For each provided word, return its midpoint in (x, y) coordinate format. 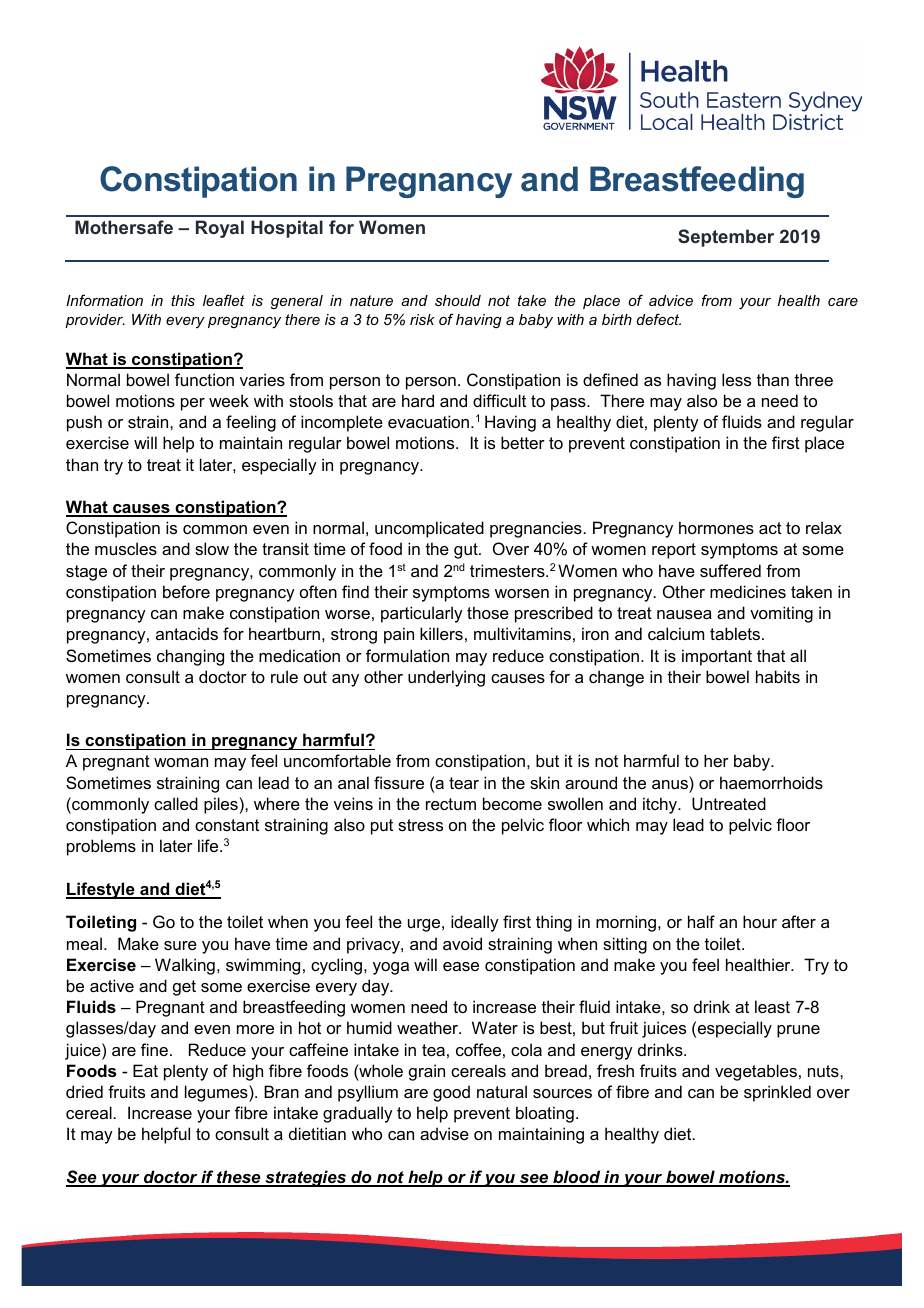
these (239, 1178)
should (458, 300)
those (488, 612)
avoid (462, 943)
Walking (185, 966)
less (736, 379)
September (726, 238)
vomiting (781, 614)
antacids (187, 633)
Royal (220, 229)
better (523, 442)
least (772, 1006)
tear (464, 783)
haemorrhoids (771, 782)
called (176, 803)
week (229, 400)
